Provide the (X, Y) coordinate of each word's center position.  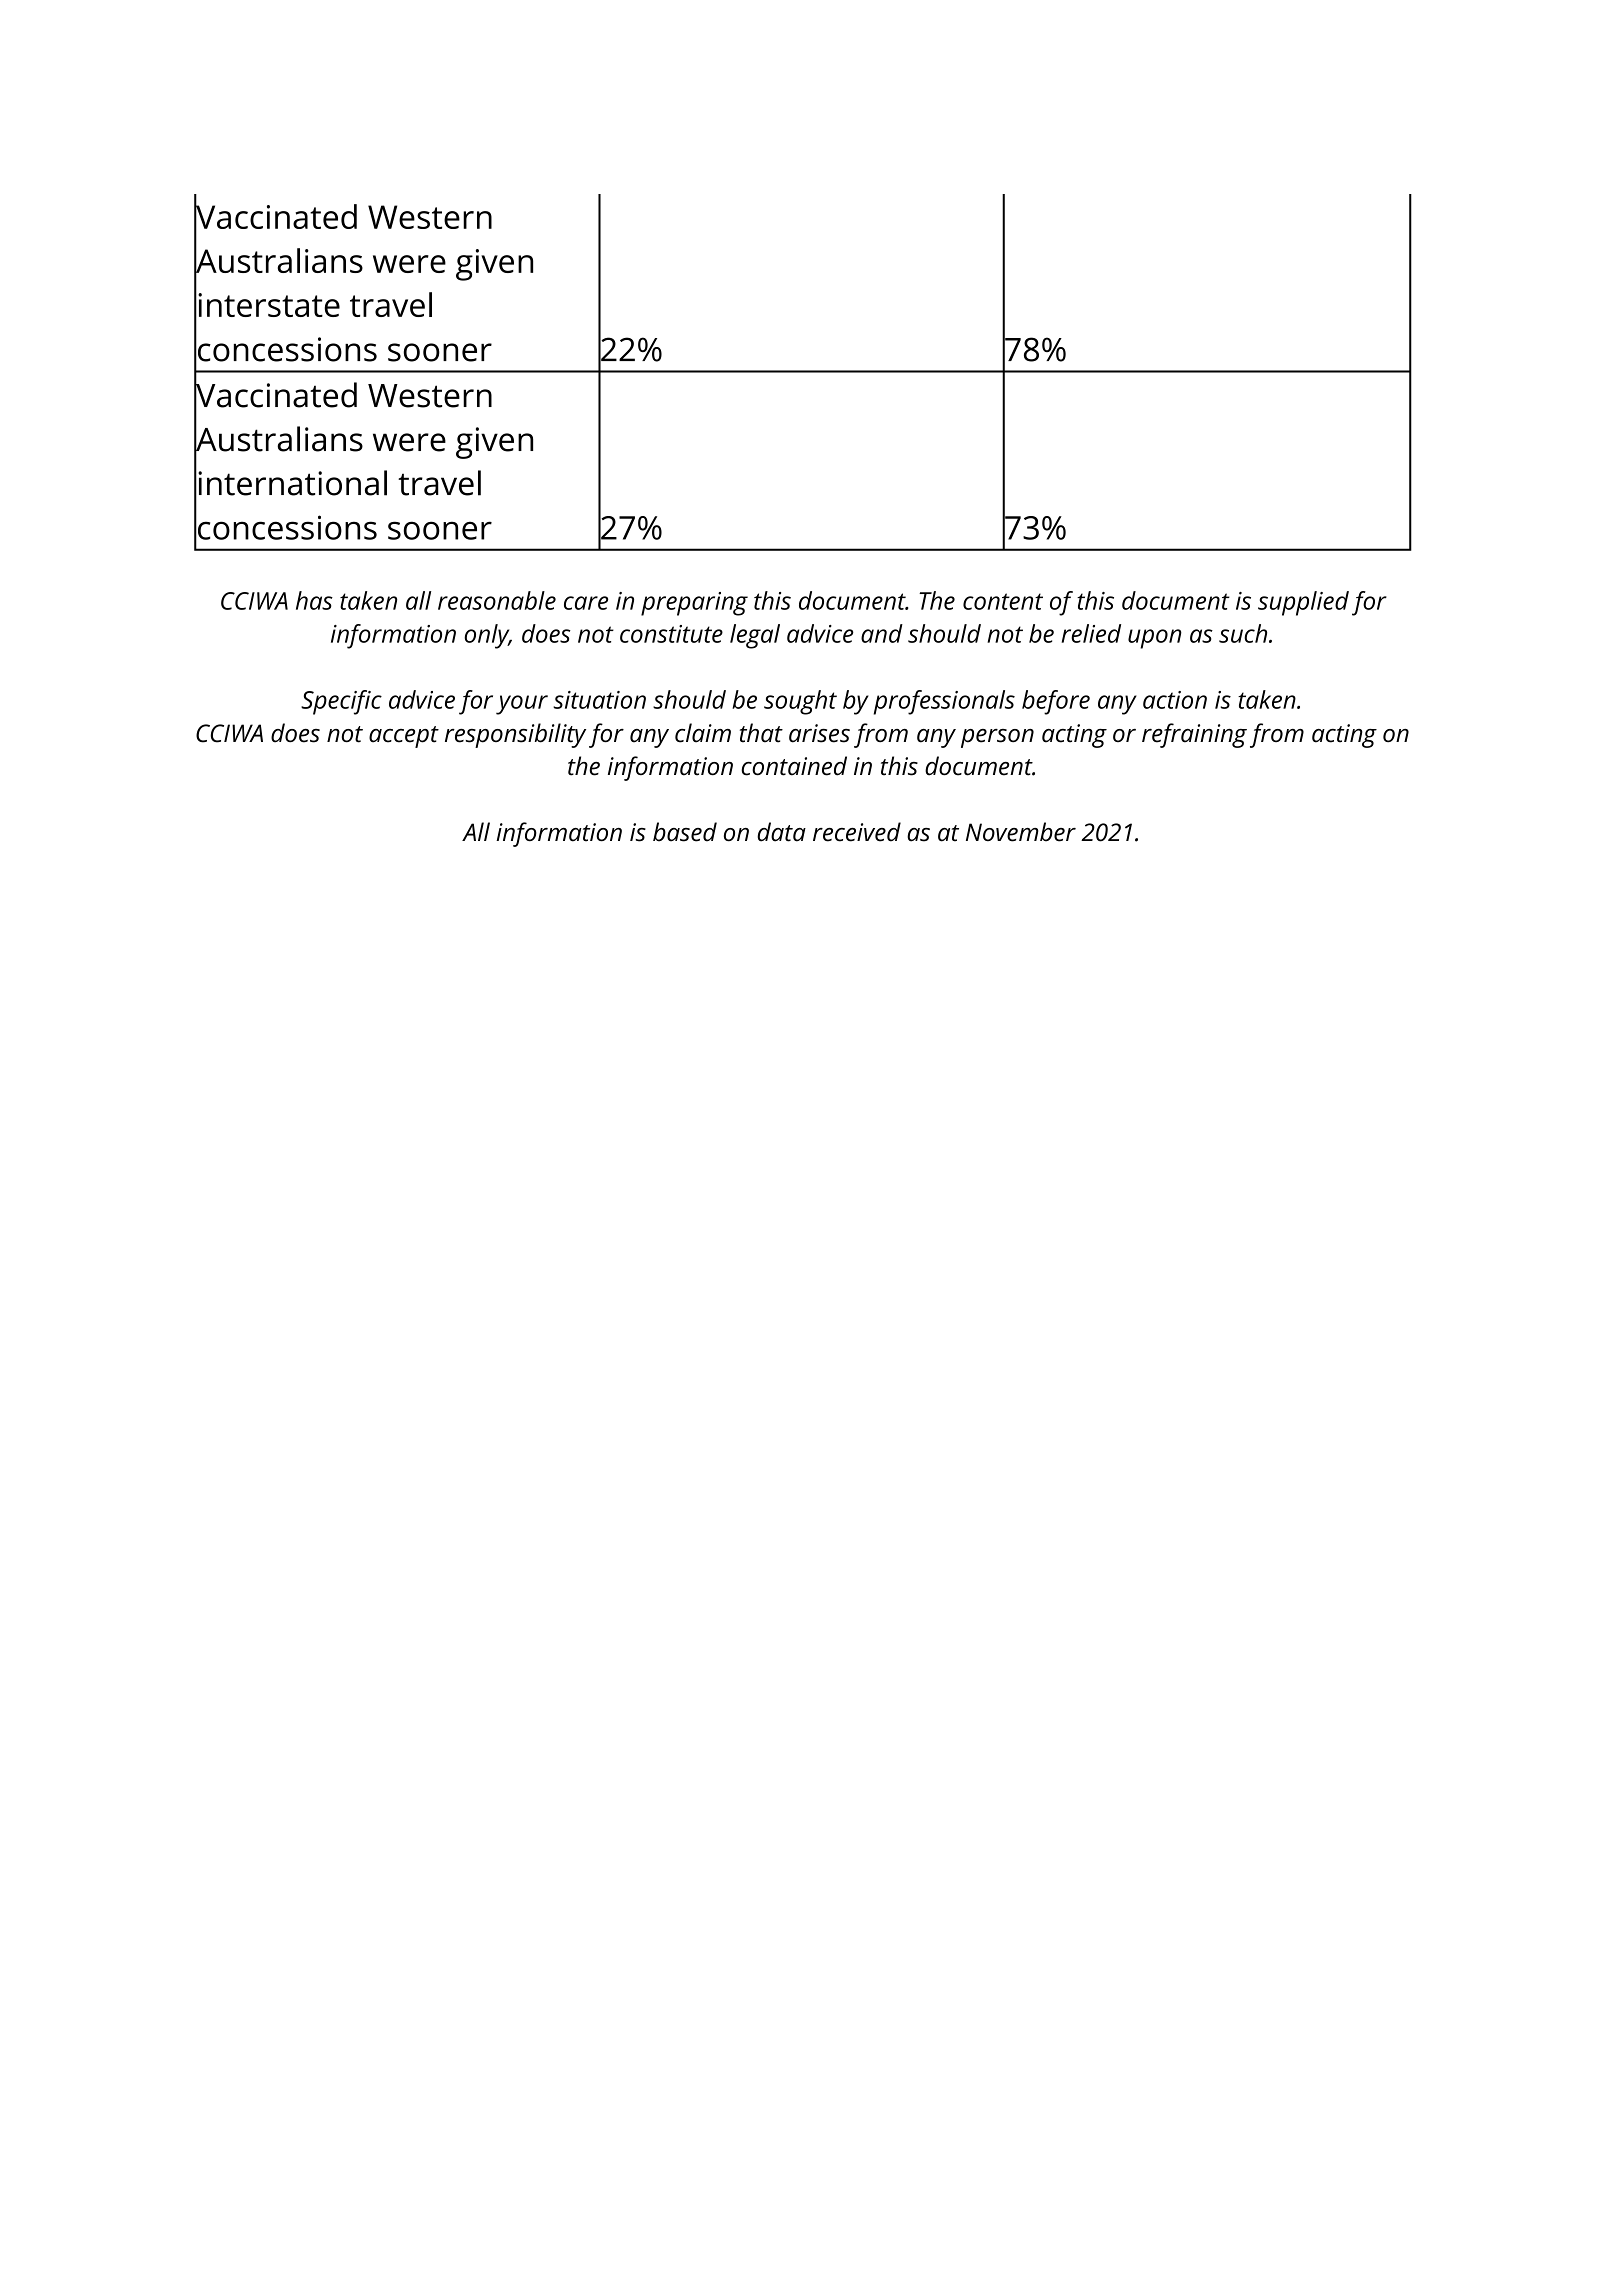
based (685, 832)
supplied (1303, 603)
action (1175, 700)
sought (800, 702)
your (522, 705)
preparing (694, 604)
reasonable (497, 600)
